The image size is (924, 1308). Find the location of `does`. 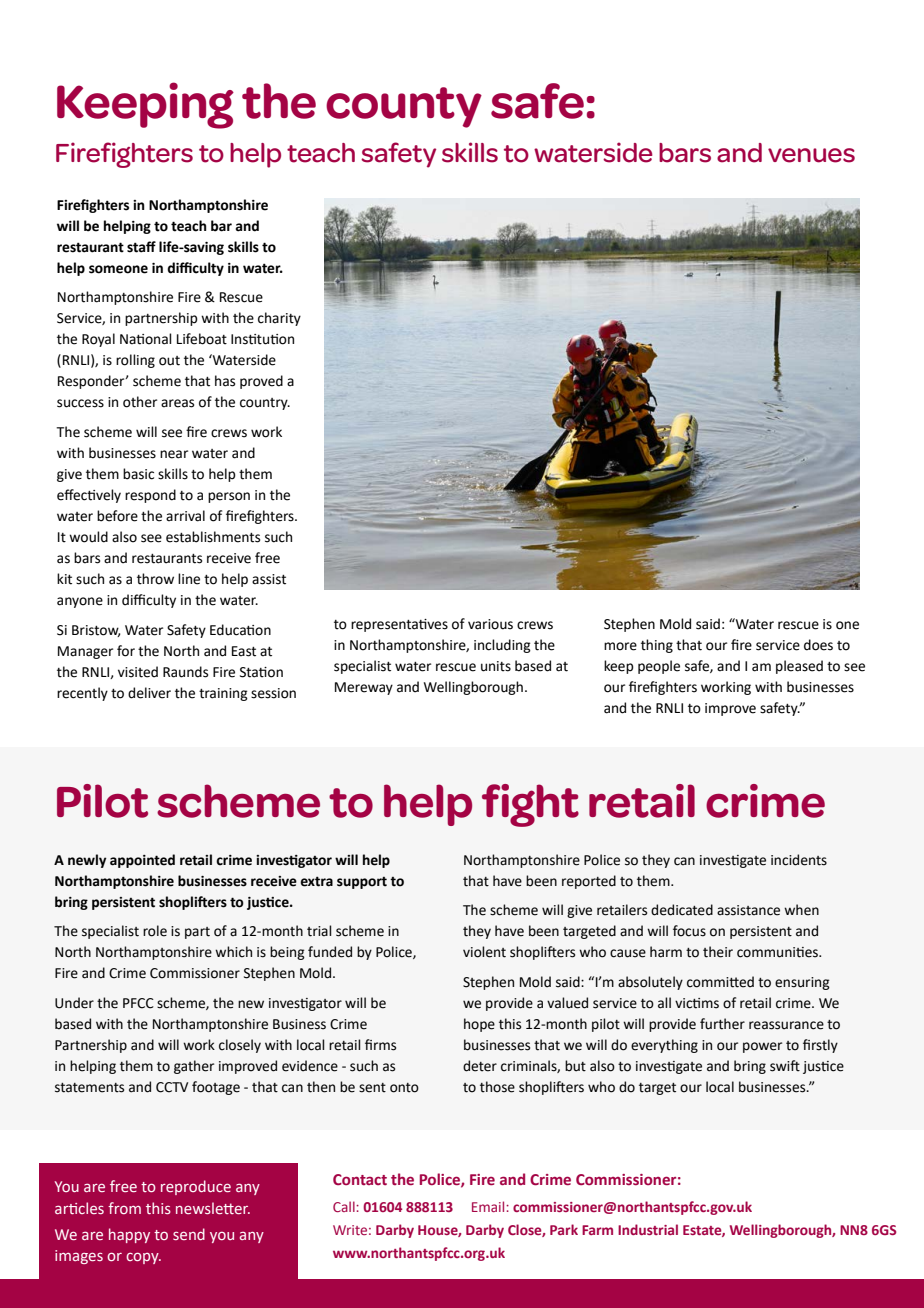

does is located at coordinates (818, 645).
